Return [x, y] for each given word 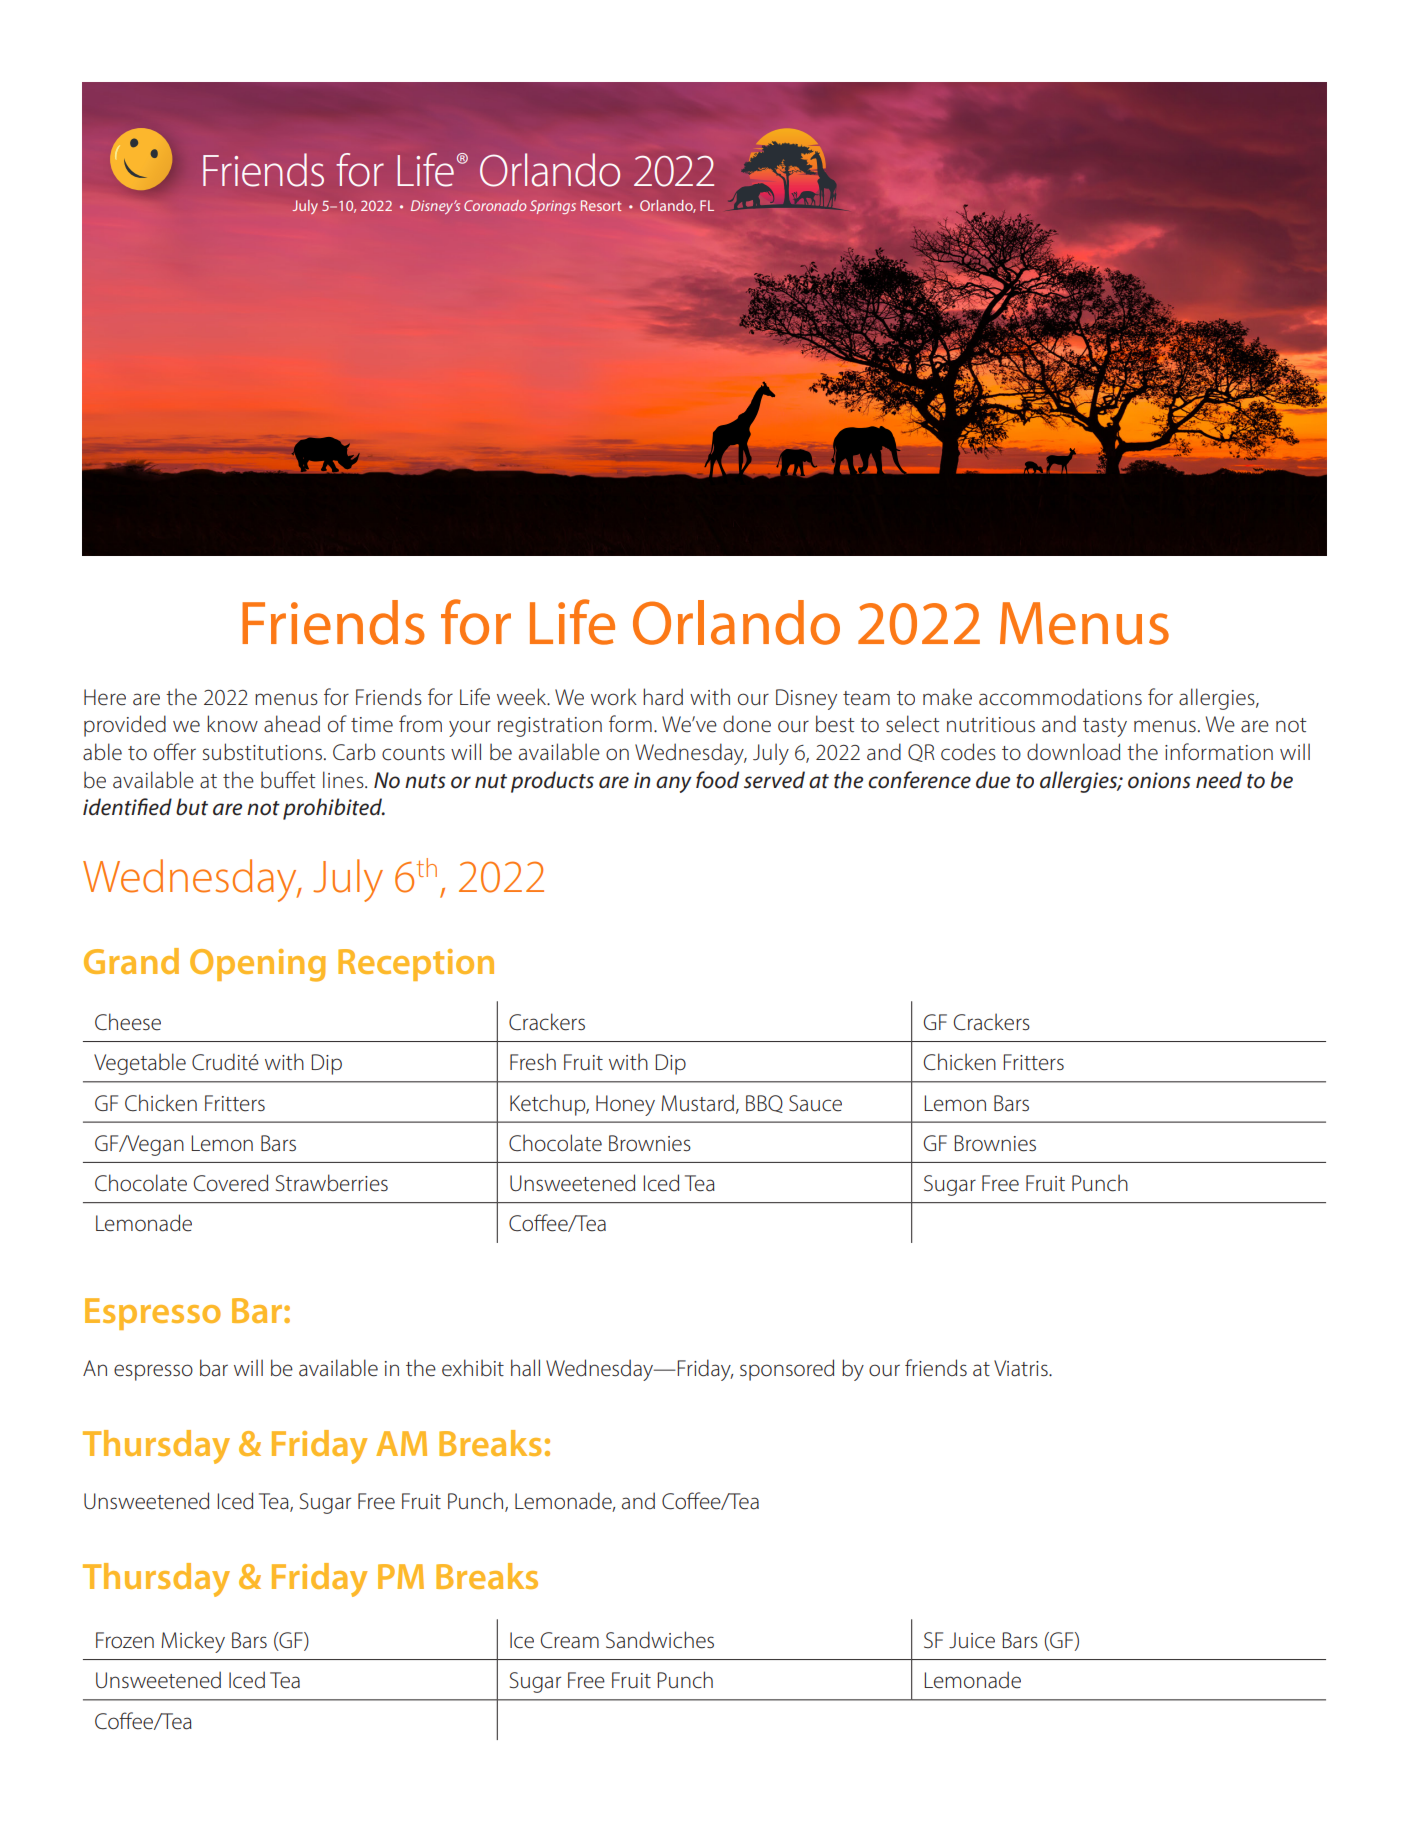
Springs [553, 207]
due [993, 780]
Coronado [495, 205]
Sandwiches [660, 1640]
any [674, 784]
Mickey [193, 1642]
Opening [258, 965]
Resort [601, 205]
